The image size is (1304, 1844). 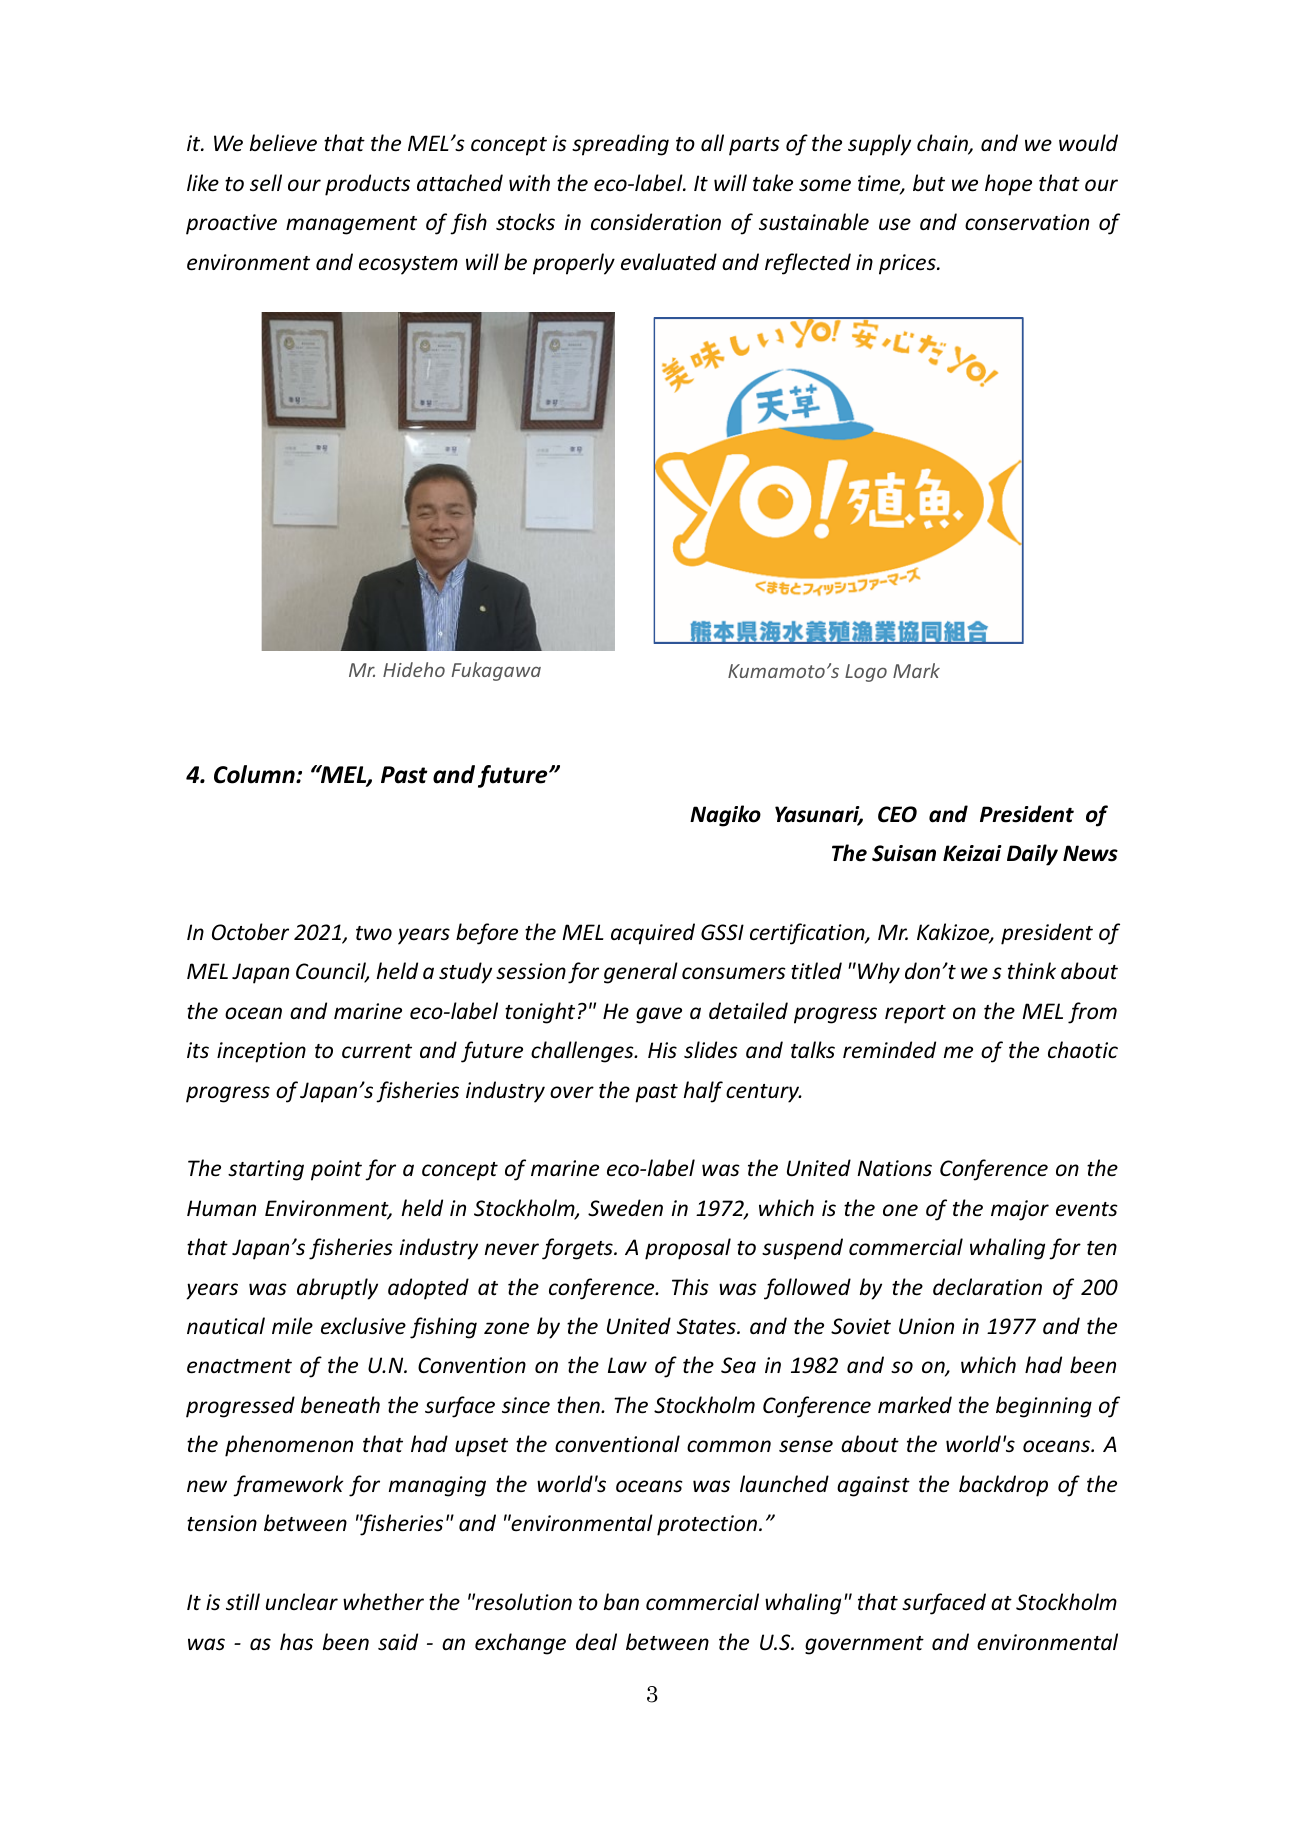 What do you see at coordinates (1008, 185) in the screenshot?
I see `hope` at bounding box center [1008, 185].
